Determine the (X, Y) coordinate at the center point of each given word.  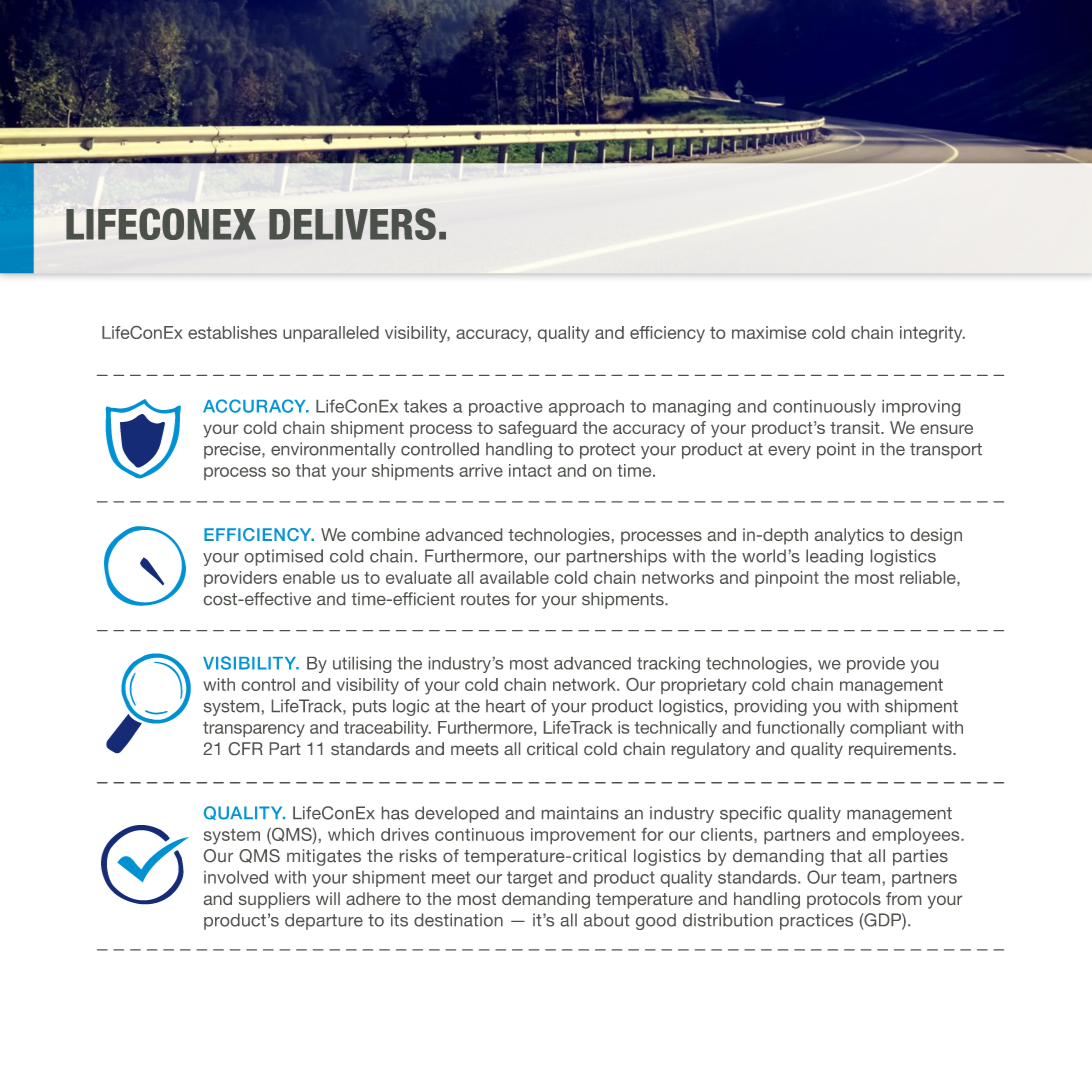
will (328, 898)
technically (676, 729)
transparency (254, 729)
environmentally (333, 450)
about (606, 920)
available (514, 577)
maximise (769, 332)
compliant (888, 729)
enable (309, 577)
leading (834, 557)
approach (586, 408)
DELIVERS (352, 224)
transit (856, 427)
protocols (844, 900)
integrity (932, 334)
